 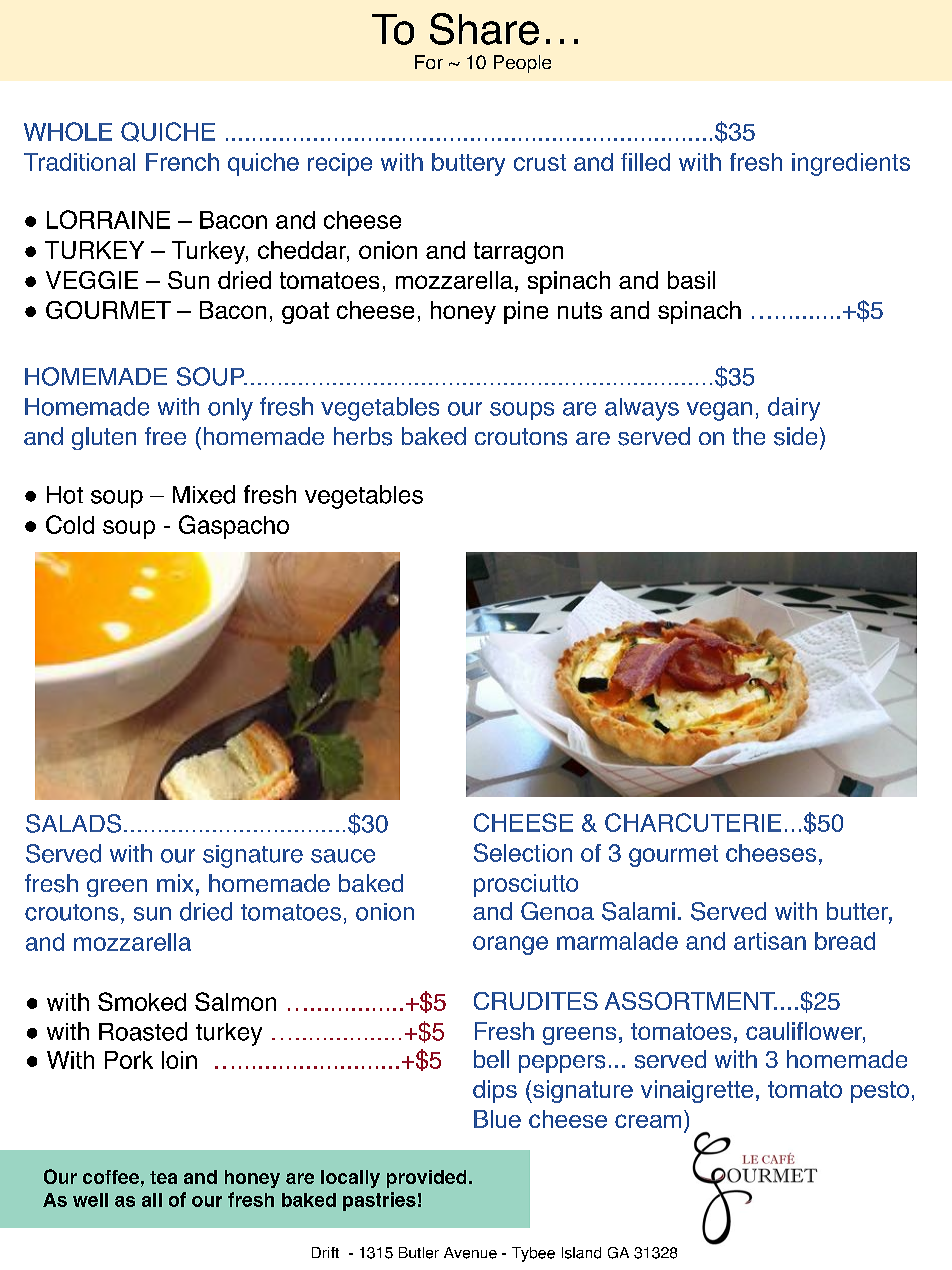 What do you see at coordinates (343, 856) in the screenshot?
I see `sauce` at bounding box center [343, 856].
